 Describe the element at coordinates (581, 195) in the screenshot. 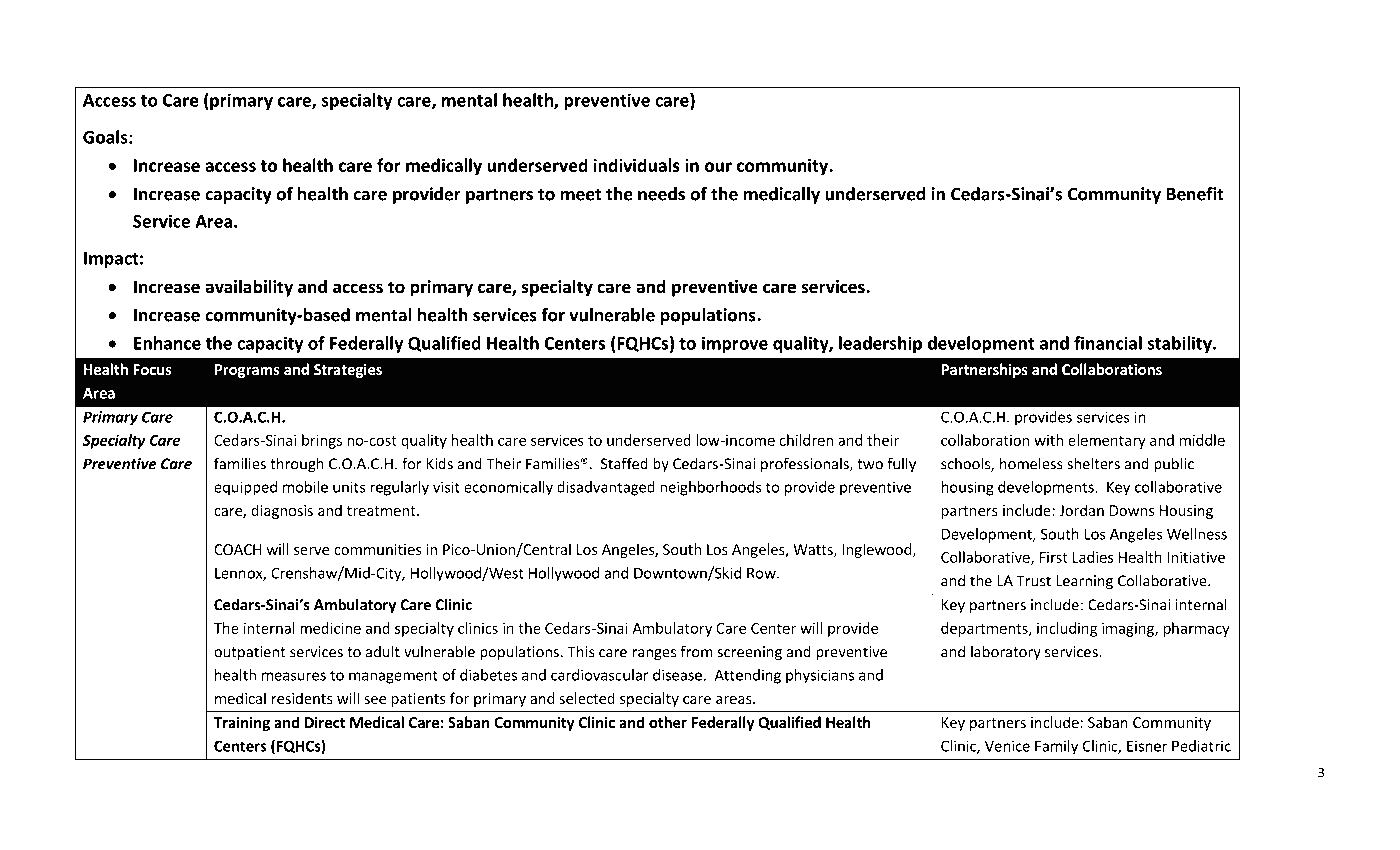

I see `meet` at that location.
